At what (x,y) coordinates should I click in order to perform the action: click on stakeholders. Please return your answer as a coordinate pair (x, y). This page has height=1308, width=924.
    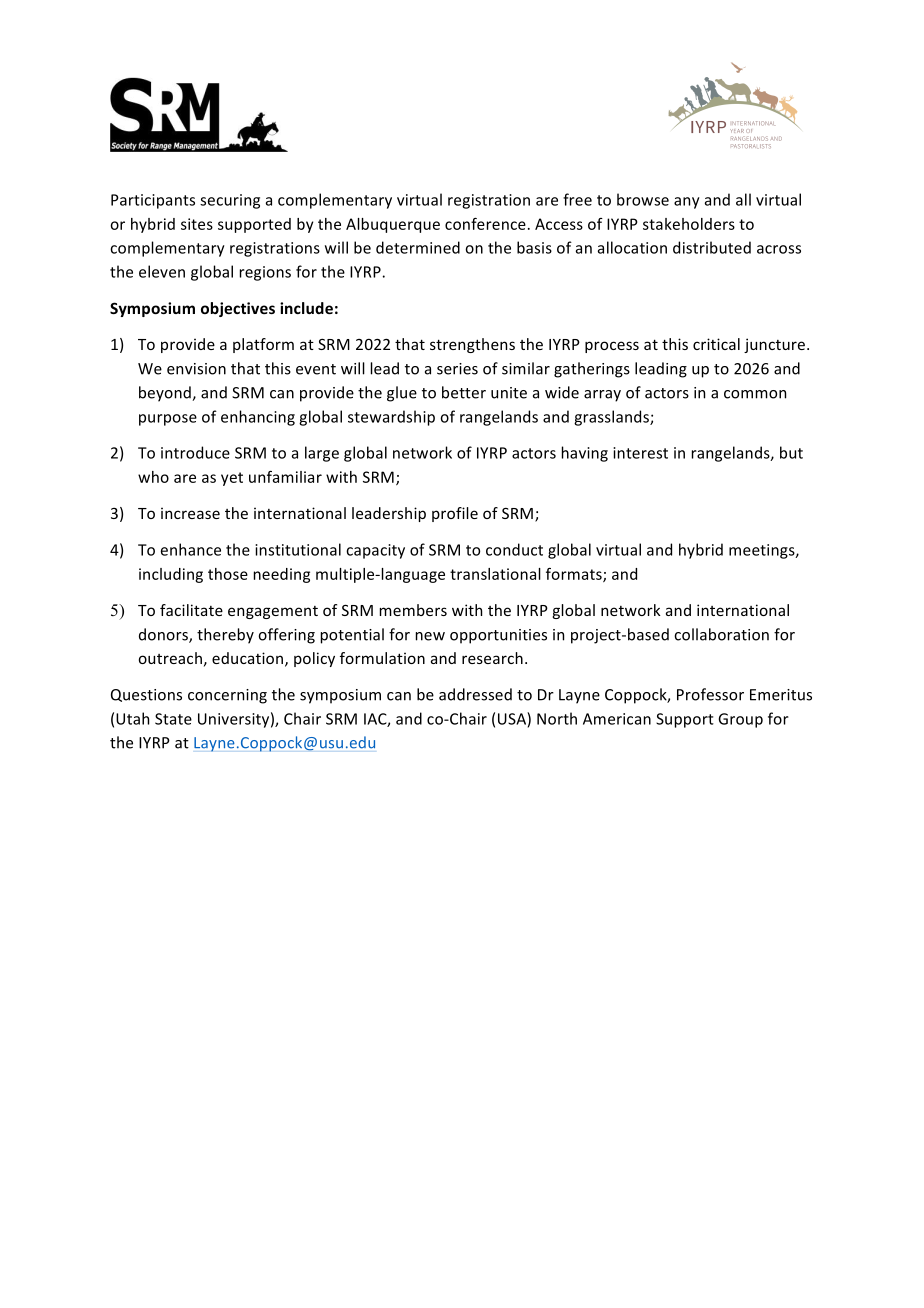
    Looking at the image, I should click on (689, 224).
